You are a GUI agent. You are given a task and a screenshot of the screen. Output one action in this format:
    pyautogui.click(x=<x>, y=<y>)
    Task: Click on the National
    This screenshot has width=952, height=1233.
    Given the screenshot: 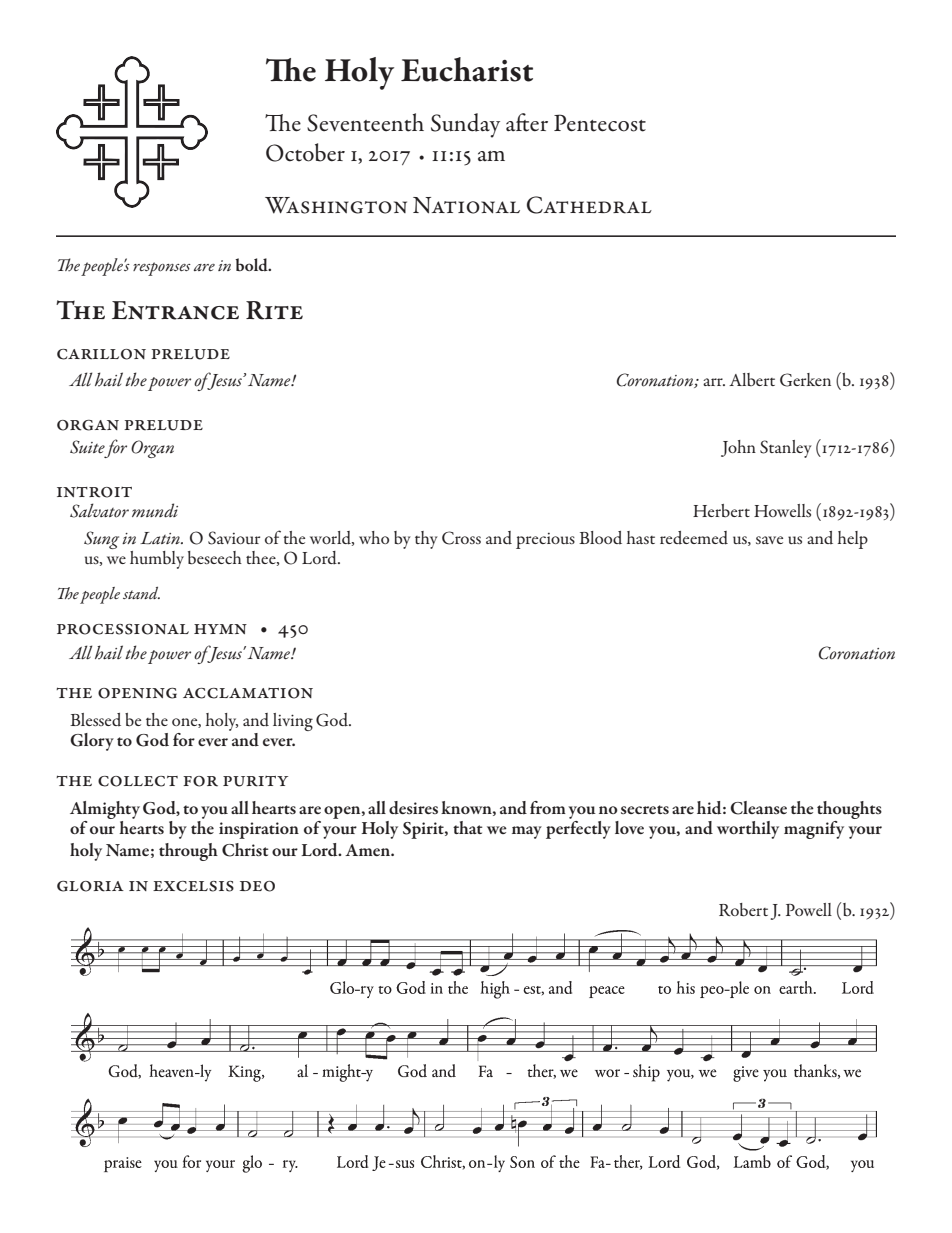 What is the action you would take?
    pyautogui.click(x=466, y=205)
